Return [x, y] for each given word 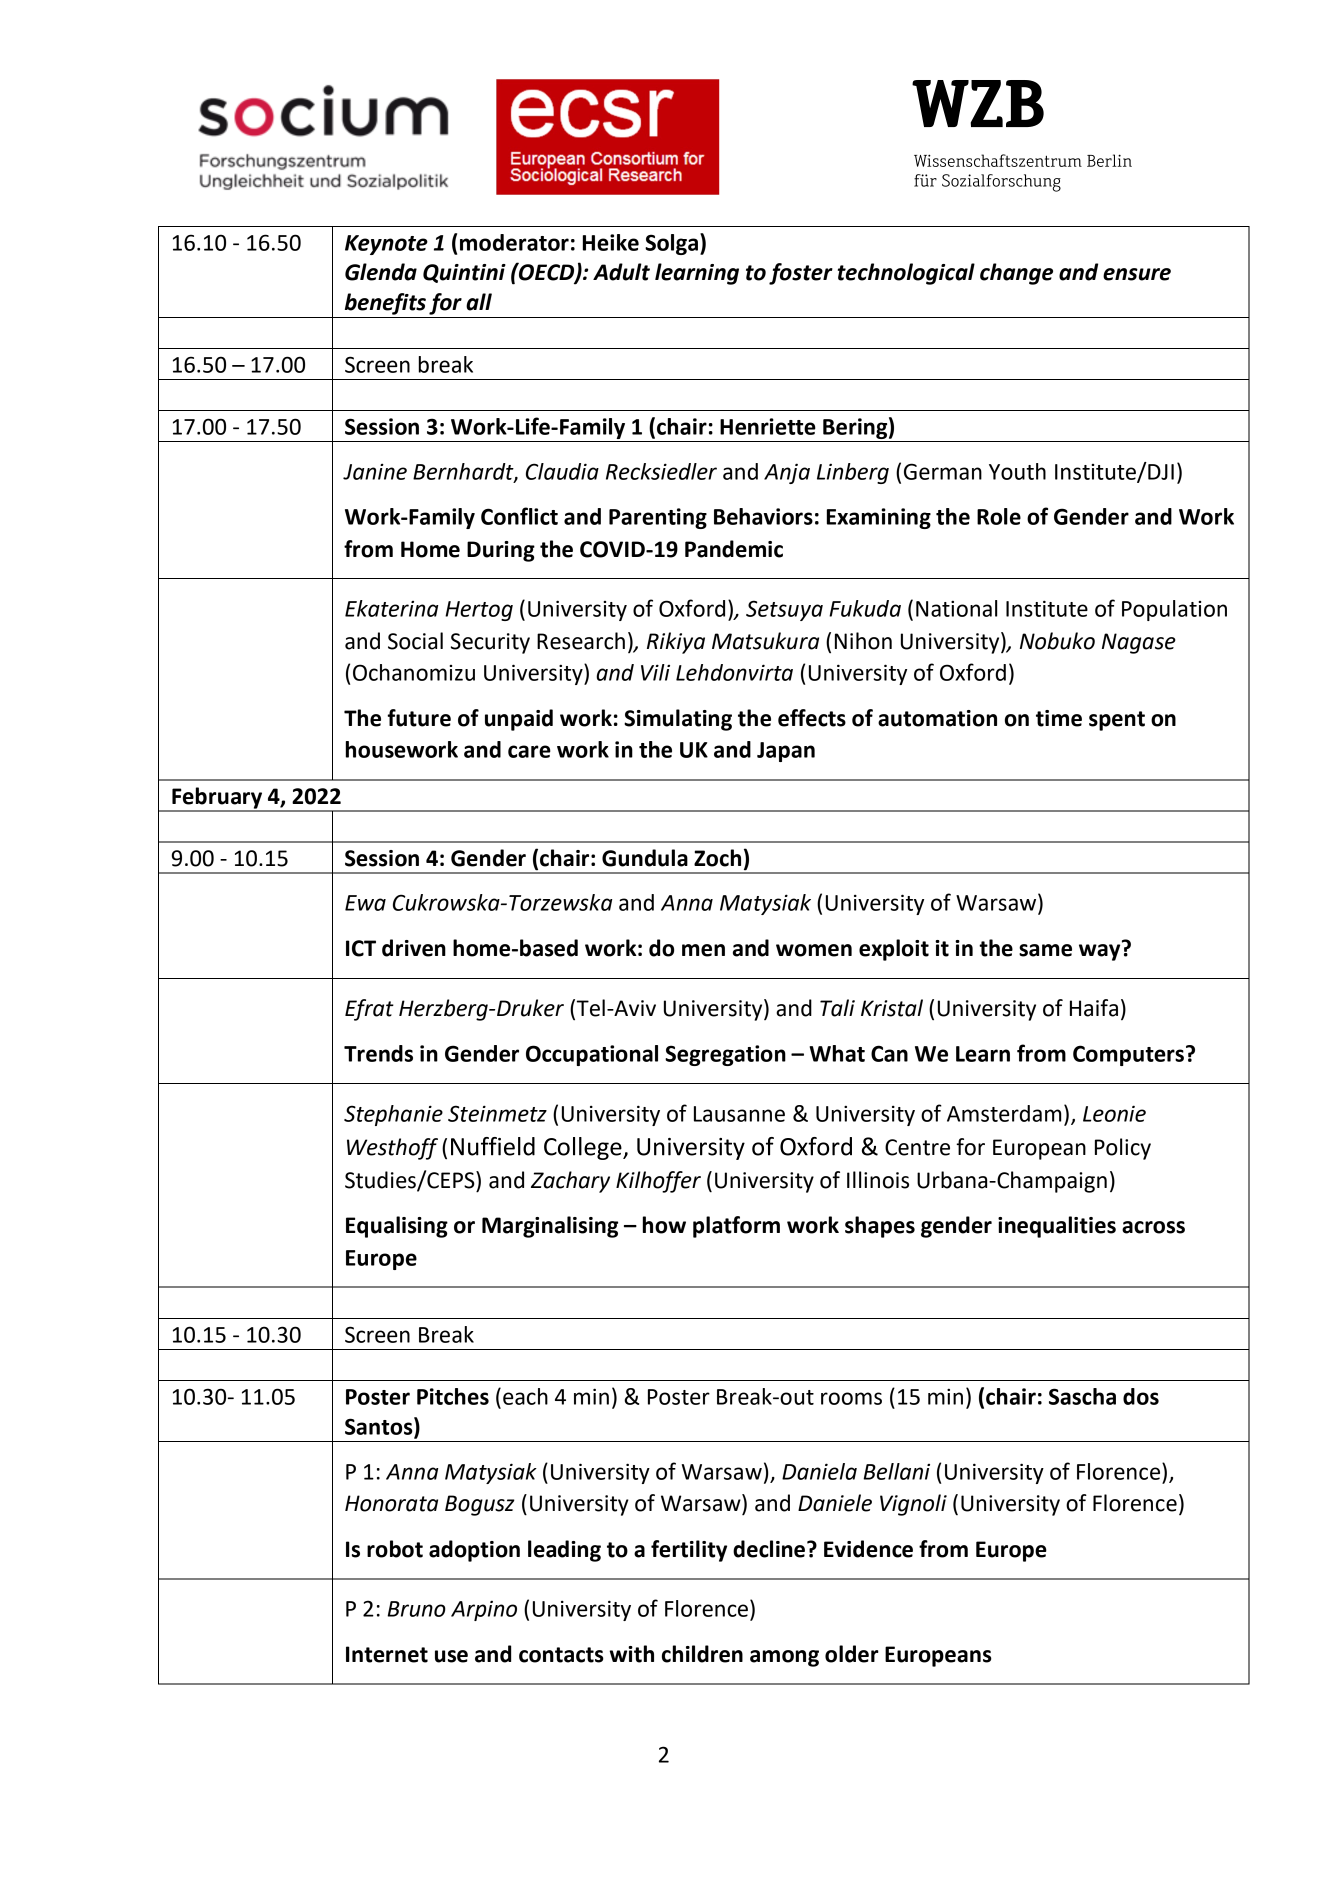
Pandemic [734, 549]
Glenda [381, 272]
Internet [387, 1654]
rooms [851, 1398]
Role [999, 516]
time [1059, 718]
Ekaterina [391, 608]
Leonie [1114, 1113]
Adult [621, 272]
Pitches [453, 1396]
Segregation [725, 1055]
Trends [378, 1053]
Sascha [1082, 1396]
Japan [786, 752]
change [1016, 274]
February [217, 799]
